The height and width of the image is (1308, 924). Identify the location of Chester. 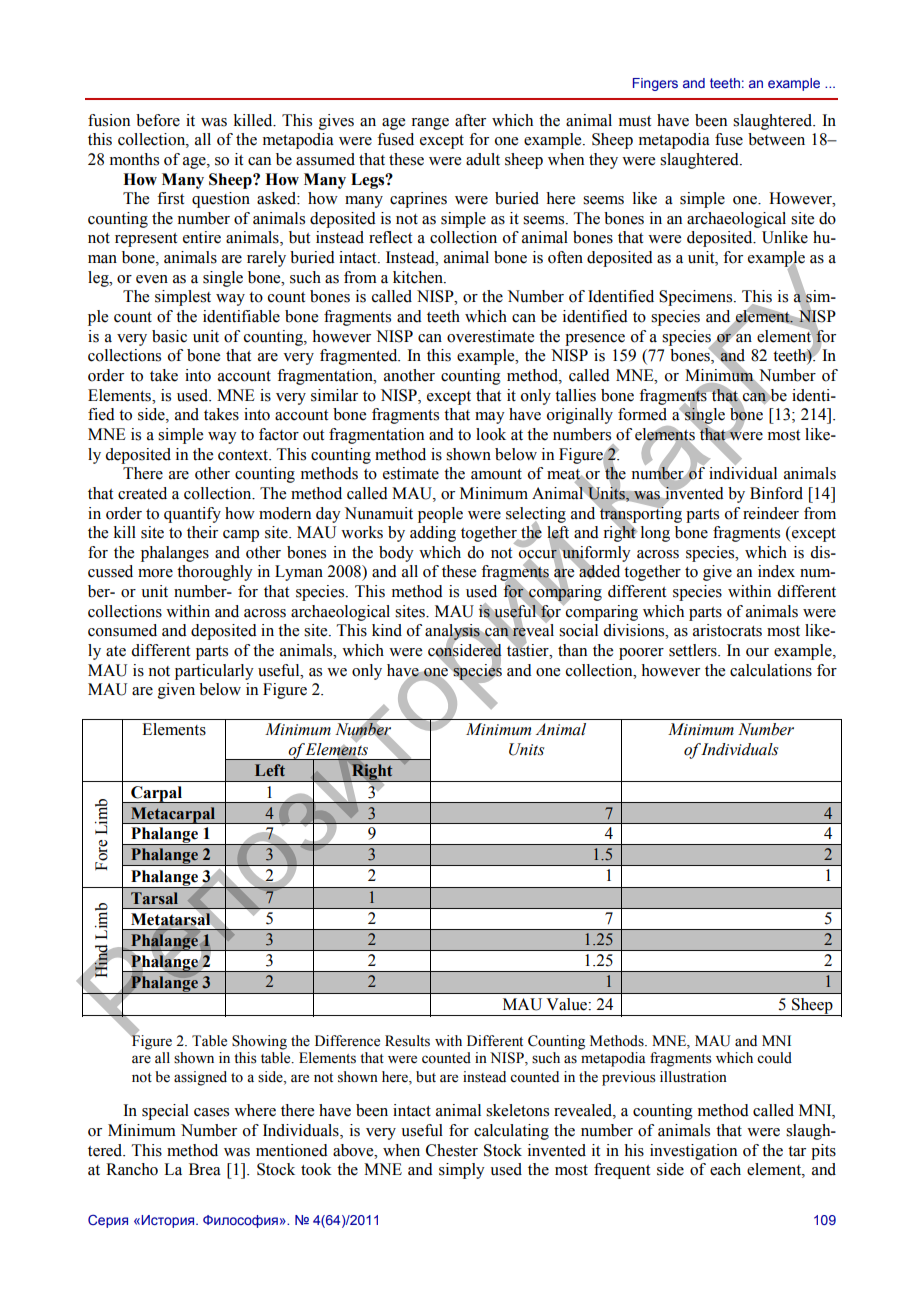
(452, 1150).
